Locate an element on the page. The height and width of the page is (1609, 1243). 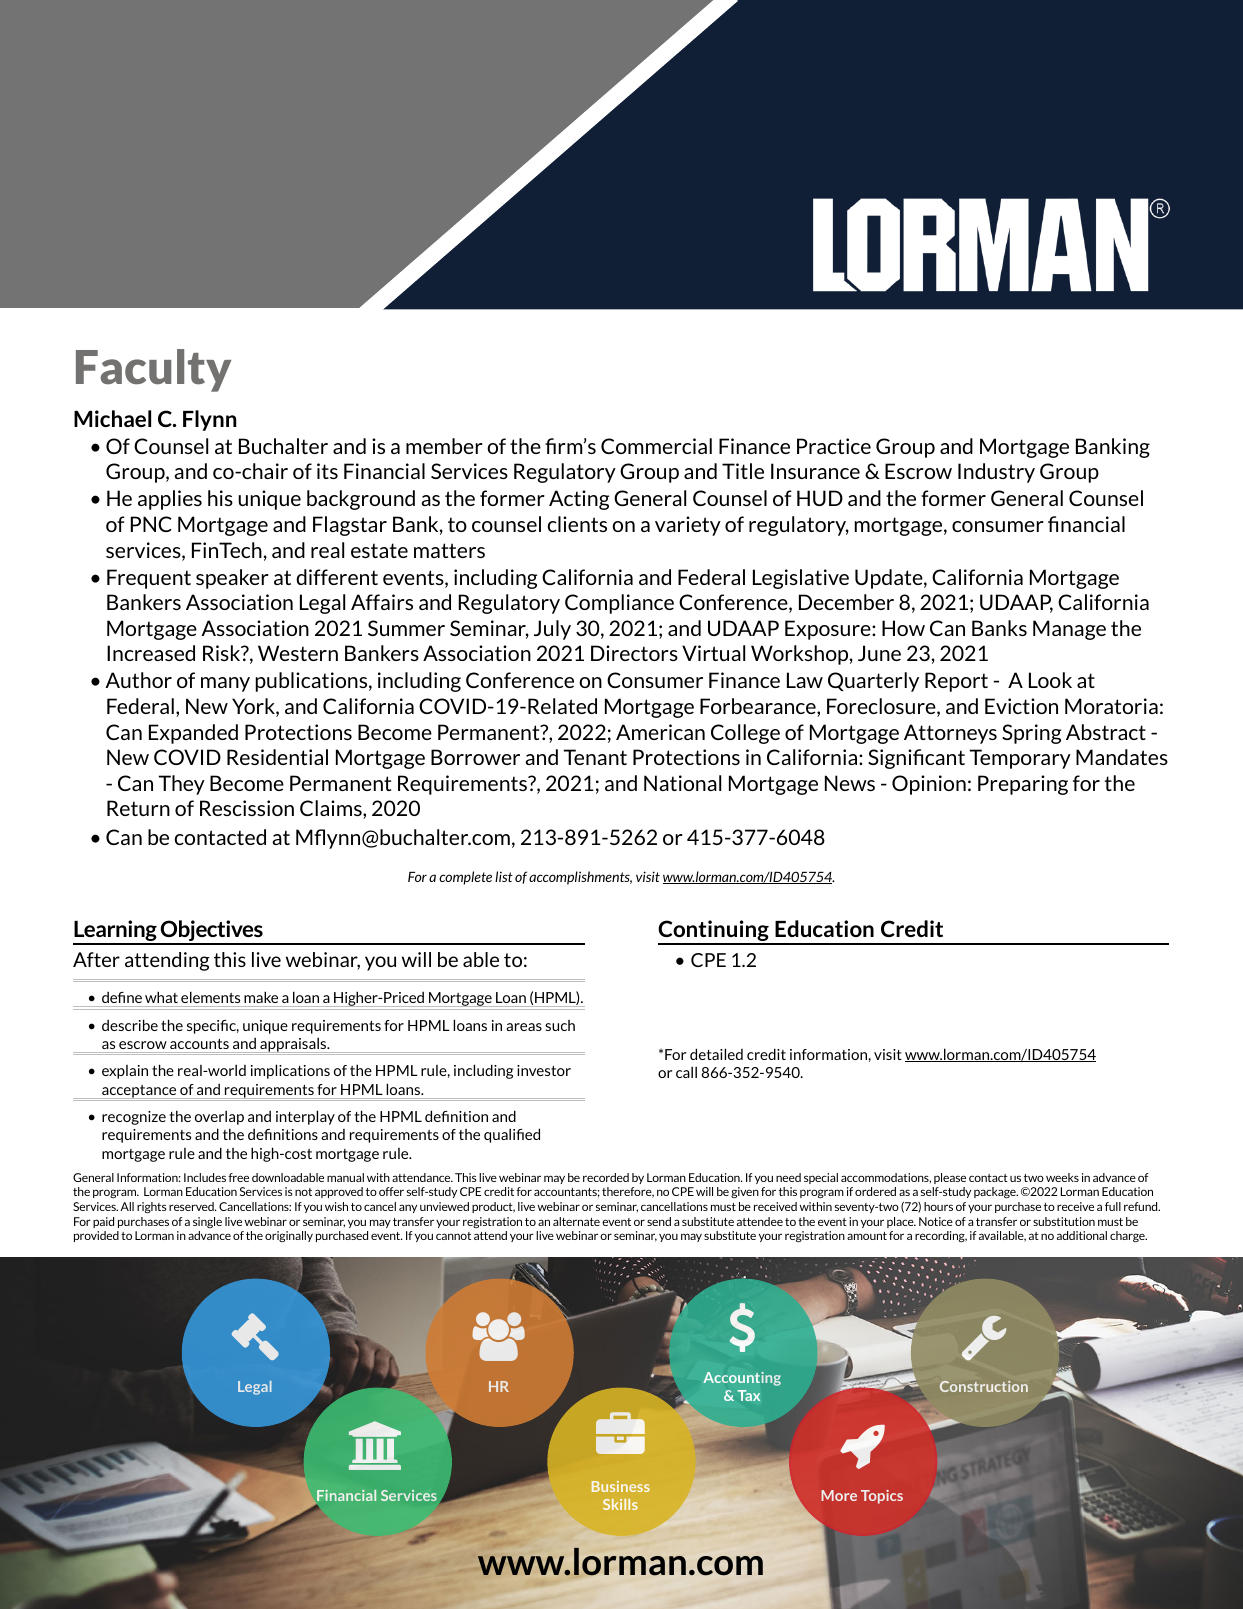
Manage is located at coordinates (1069, 630).
